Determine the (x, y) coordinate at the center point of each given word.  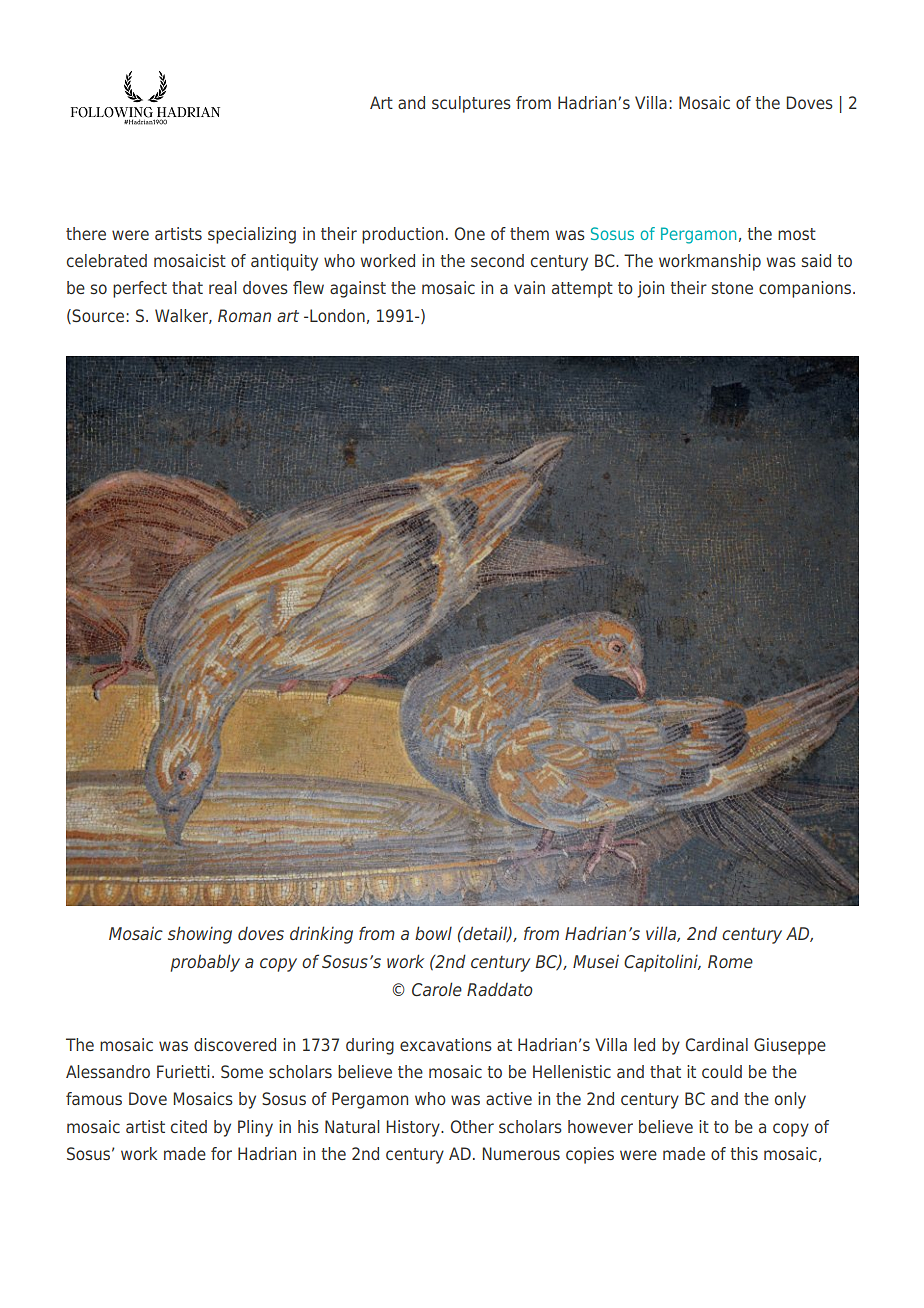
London (337, 315)
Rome (730, 961)
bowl (433, 933)
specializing (252, 235)
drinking (321, 935)
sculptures (471, 104)
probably (205, 963)
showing (200, 935)
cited (189, 1126)
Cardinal (717, 1044)
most (797, 234)
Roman (244, 315)
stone (732, 288)
